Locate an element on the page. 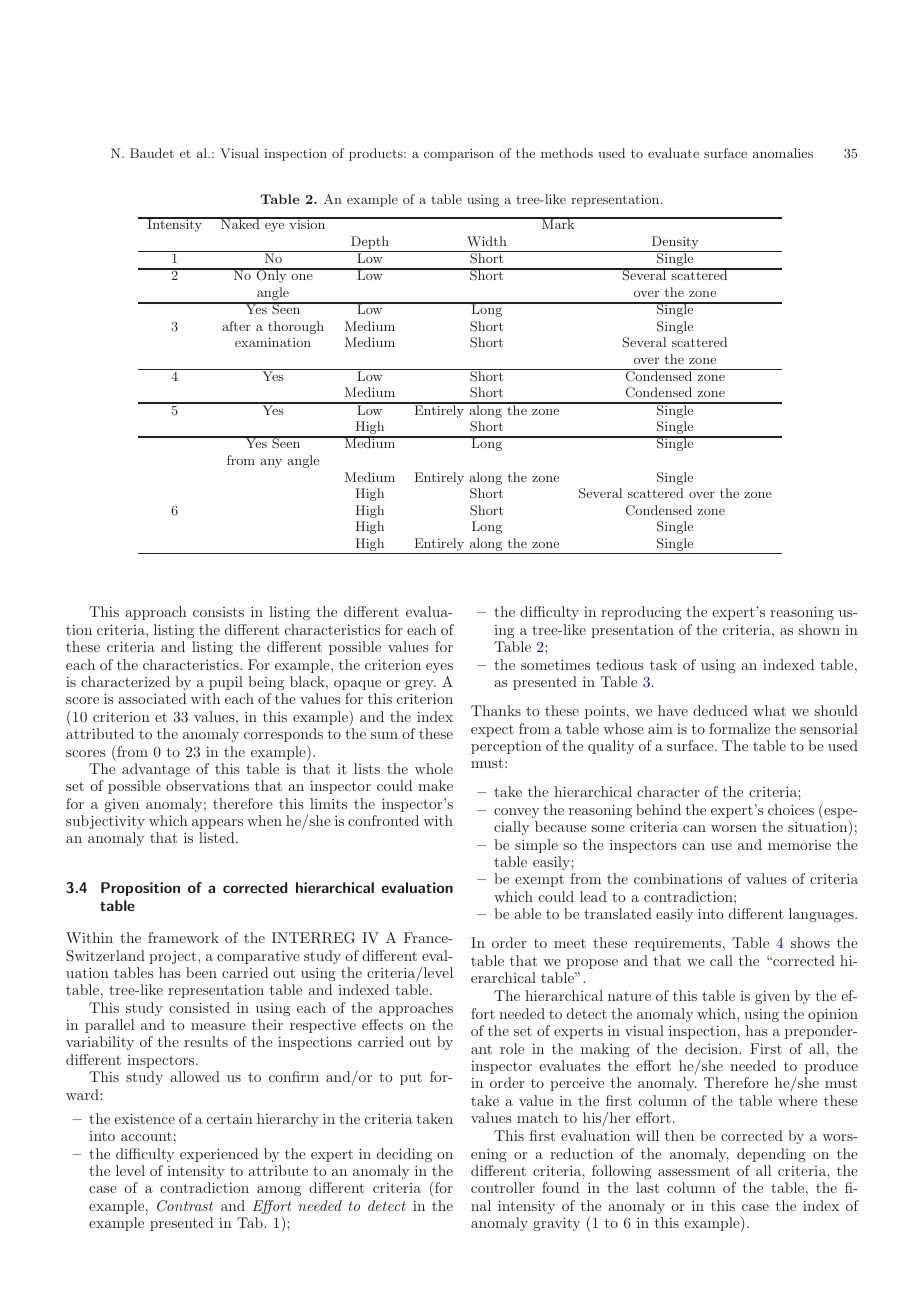 This page has width=924, height=1308. Depth is located at coordinates (370, 244).
